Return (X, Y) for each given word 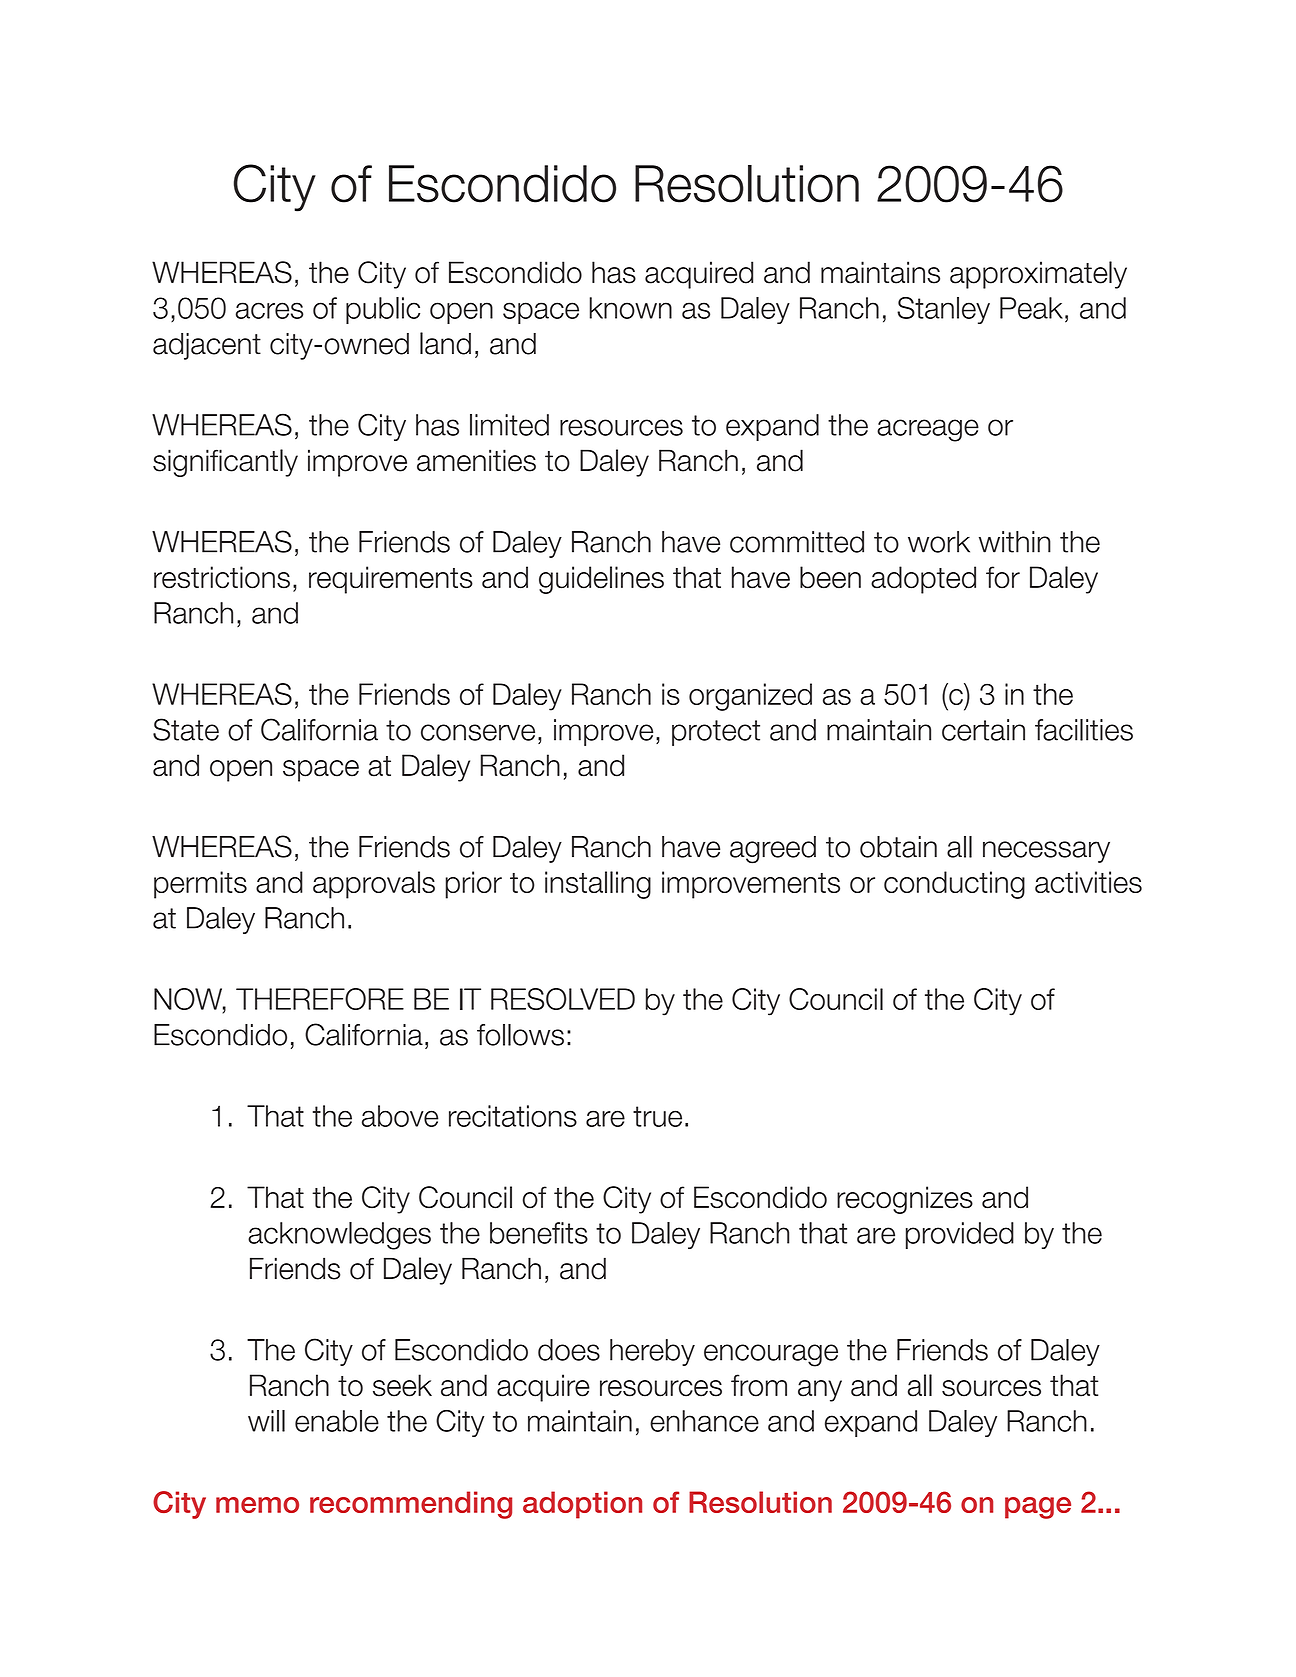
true (657, 1116)
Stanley (943, 310)
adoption (582, 1505)
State (186, 729)
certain (983, 730)
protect (716, 733)
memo (257, 1505)
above (400, 1116)
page (1038, 1508)
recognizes (905, 1200)
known (631, 308)
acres (269, 310)
